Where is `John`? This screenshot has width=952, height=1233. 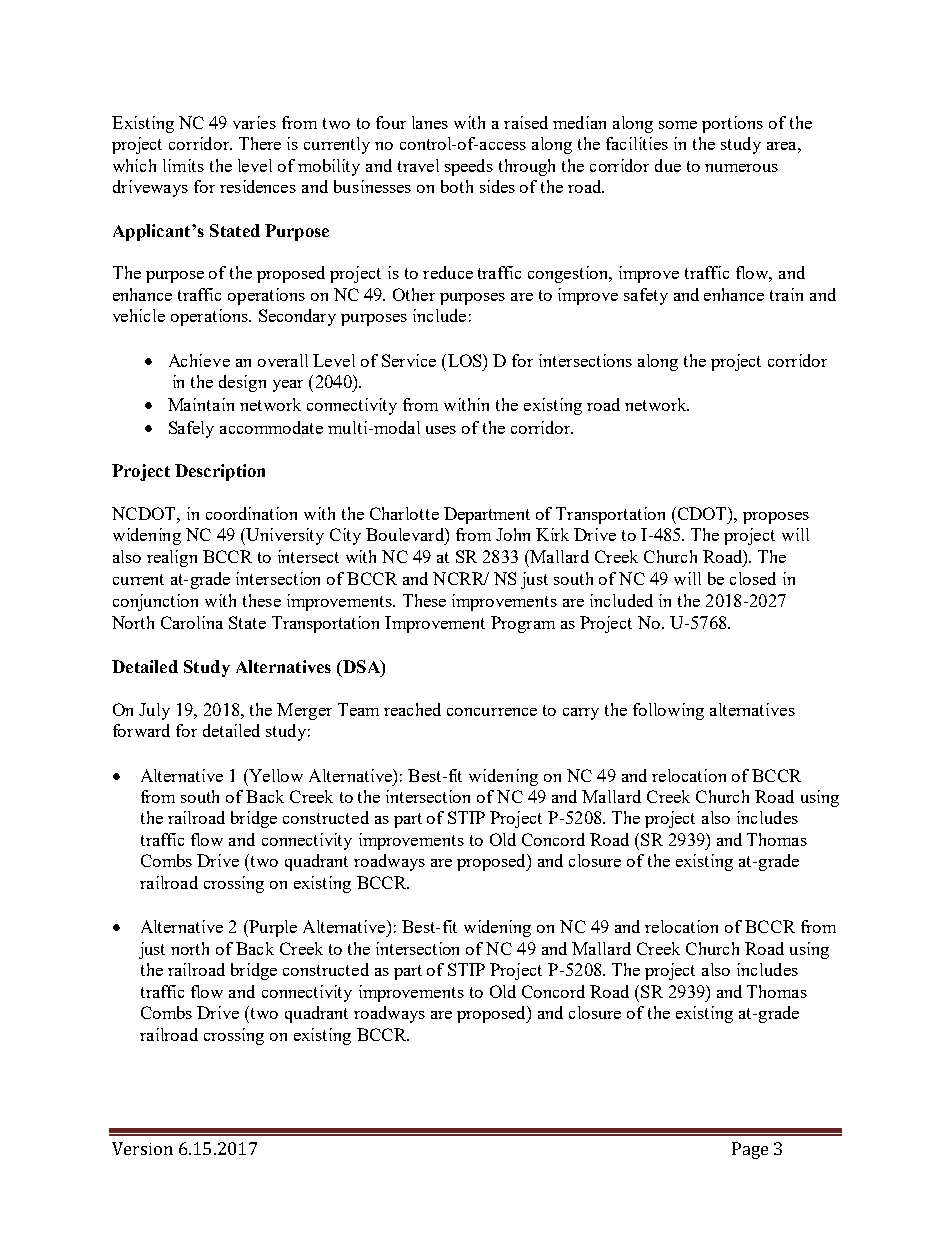
John is located at coordinates (513, 534).
